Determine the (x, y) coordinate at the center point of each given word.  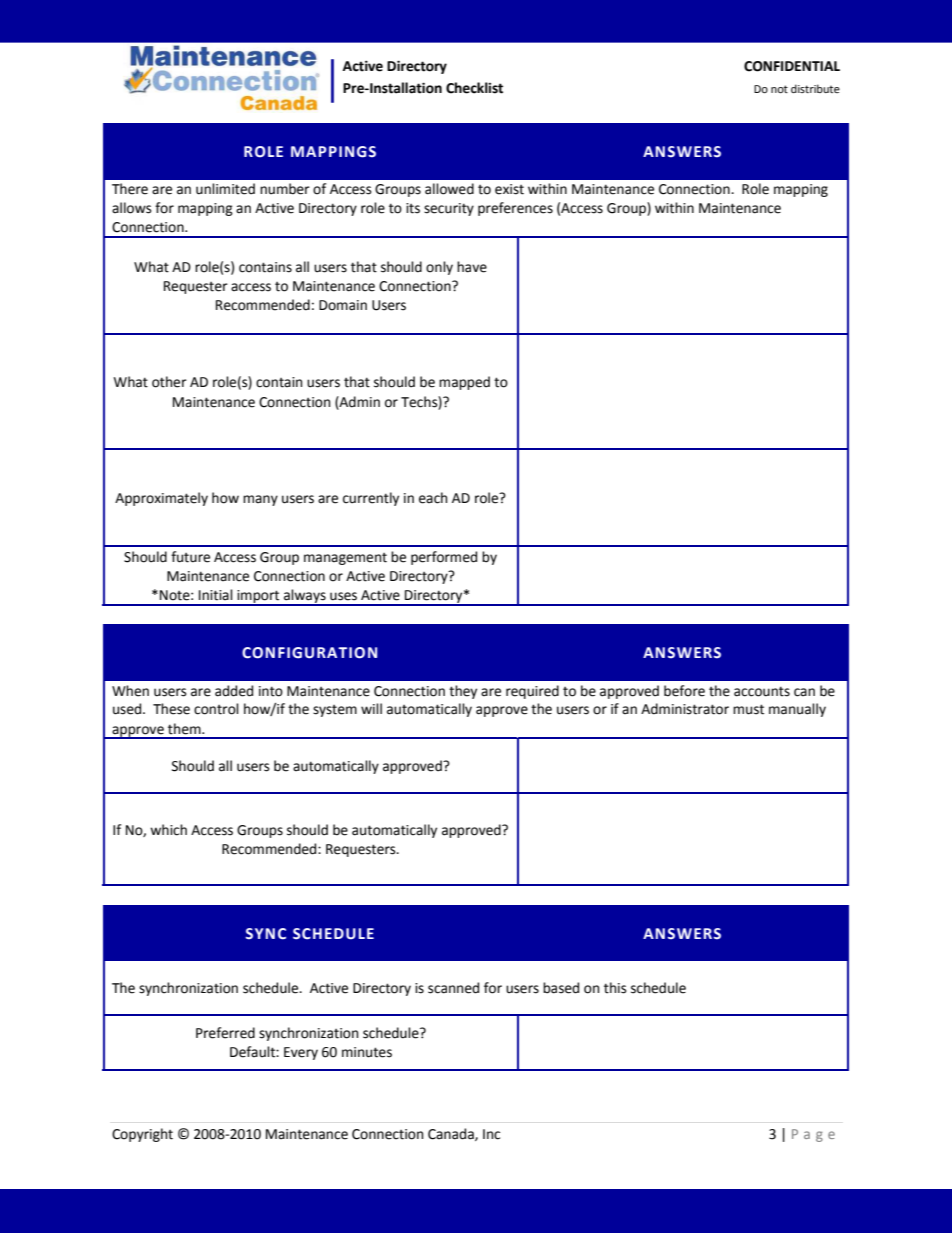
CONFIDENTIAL (792, 66)
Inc (491, 1134)
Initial (216, 595)
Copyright (142, 1135)
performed (444, 558)
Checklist (474, 88)
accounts (762, 691)
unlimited (225, 189)
